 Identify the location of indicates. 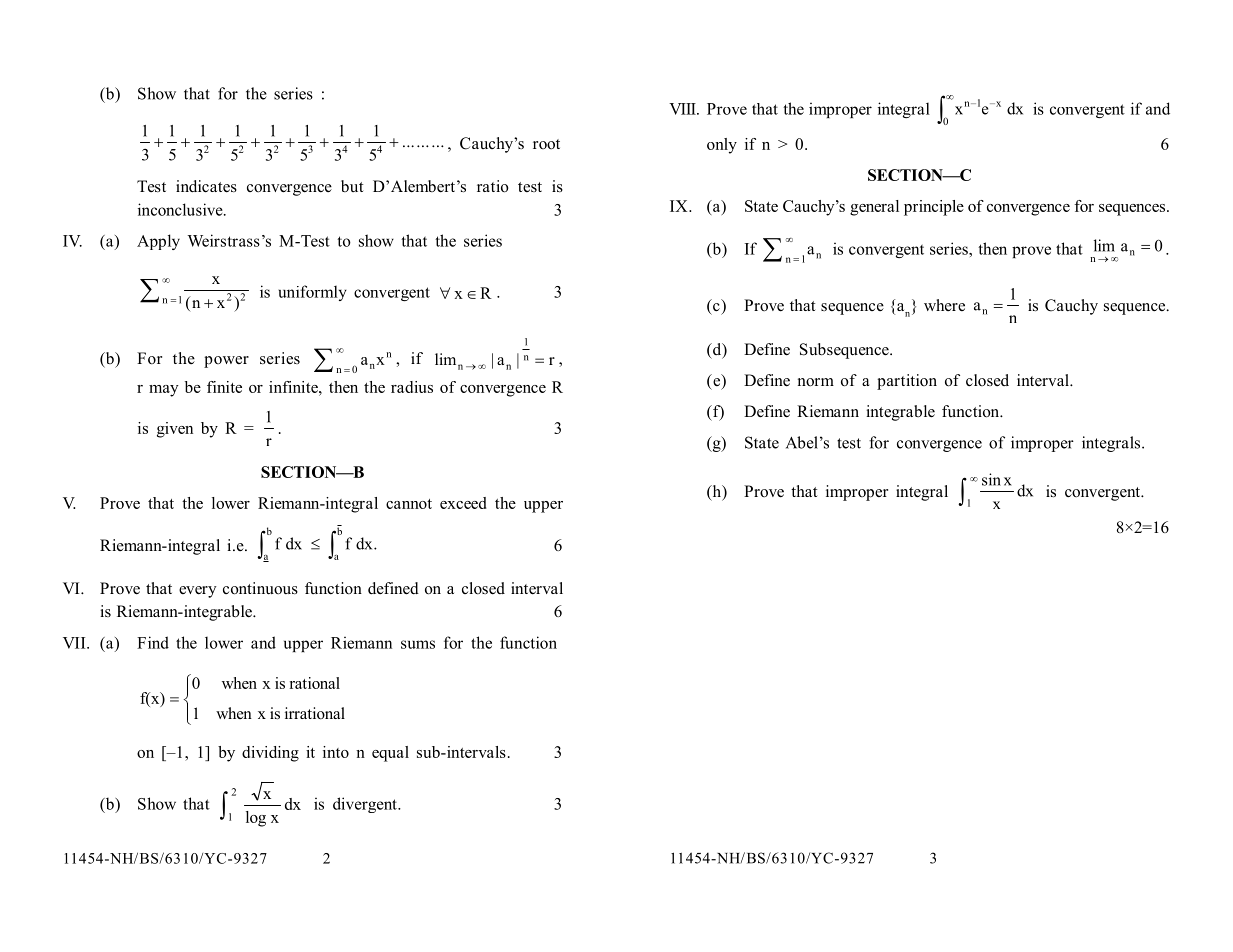
(206, 186).
